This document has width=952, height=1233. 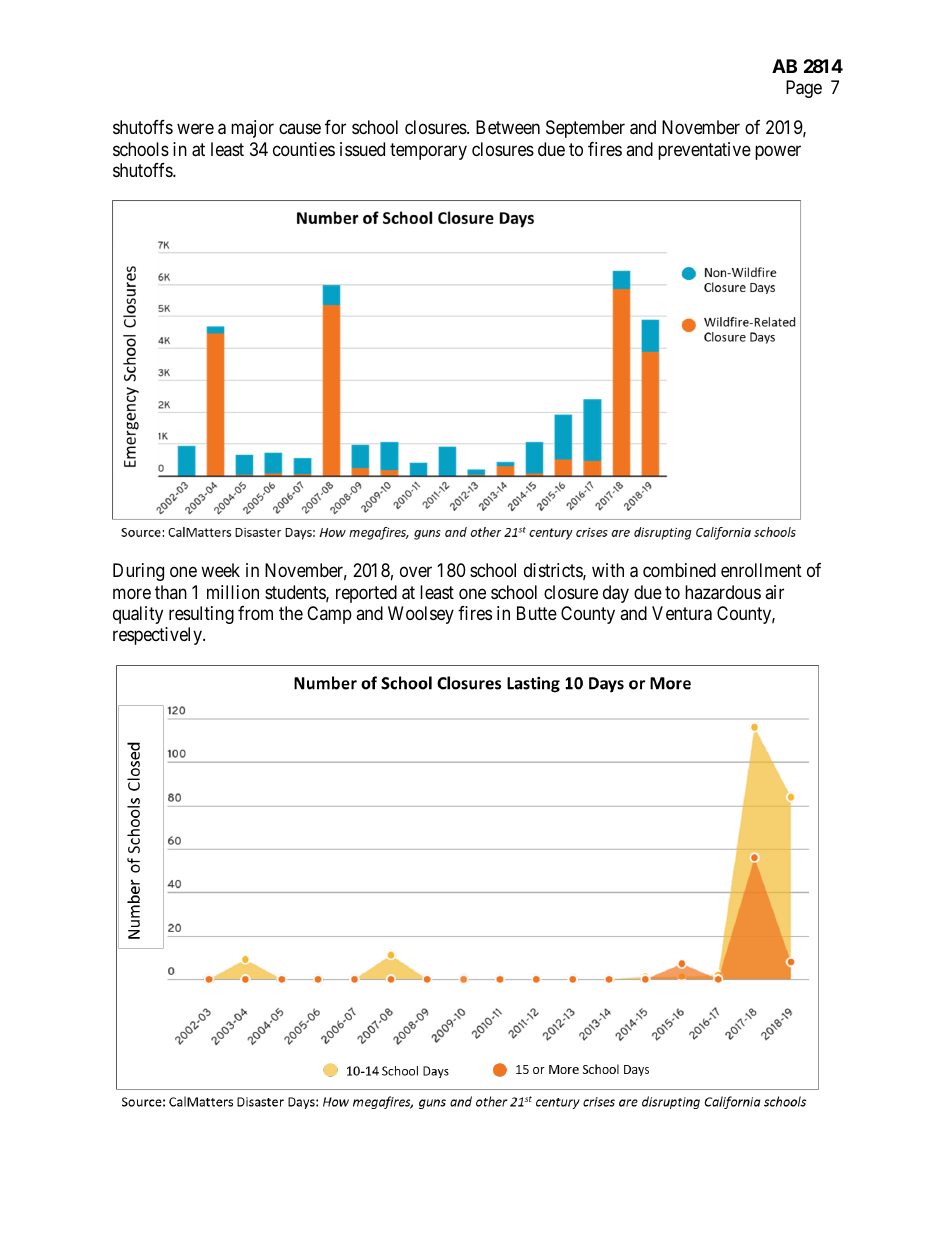 What do you see at coordinates (804, 89) in the document?
I see `Page` at bounding box center [804, 89].
